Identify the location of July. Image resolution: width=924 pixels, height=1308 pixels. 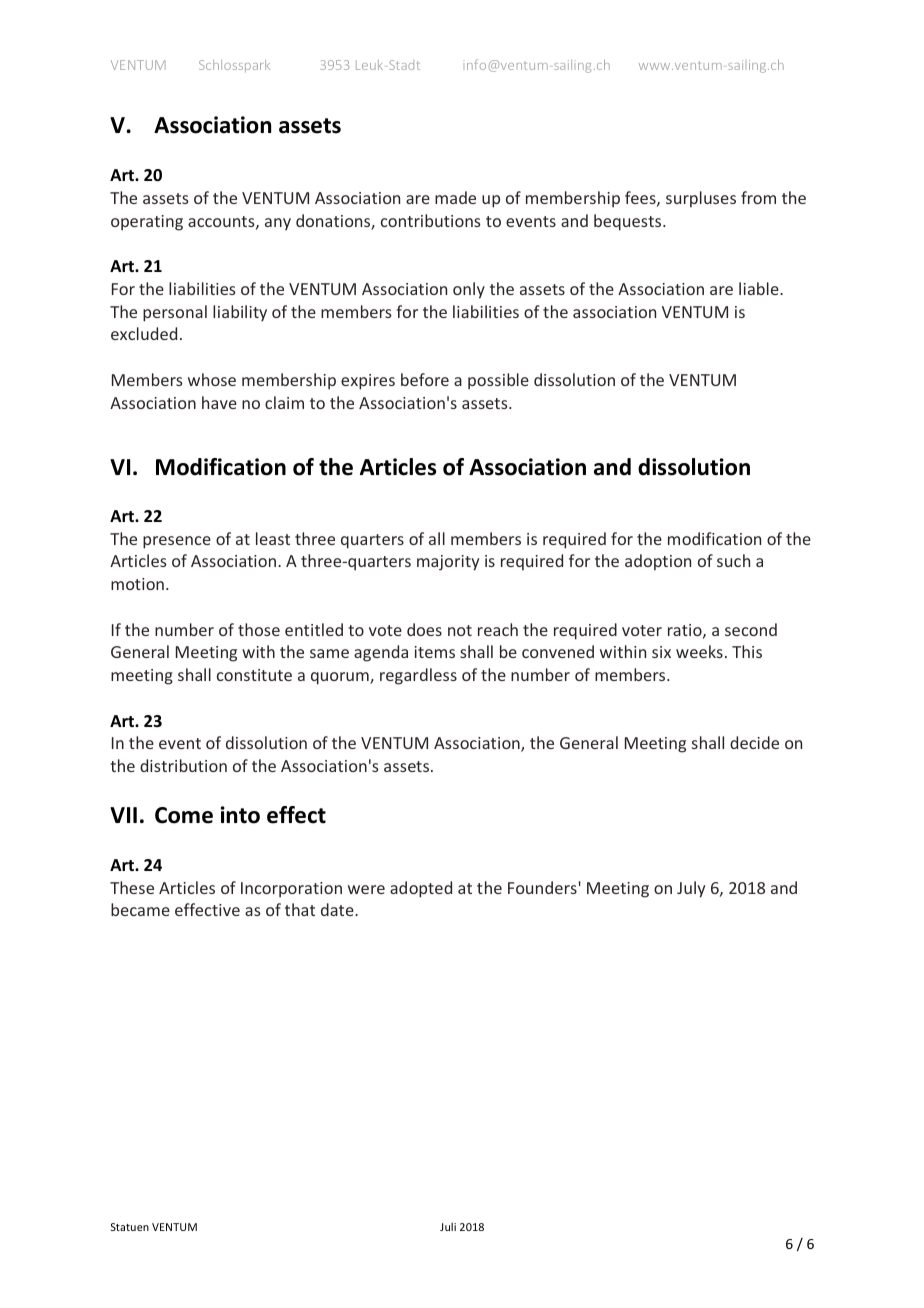
(691, 889).
